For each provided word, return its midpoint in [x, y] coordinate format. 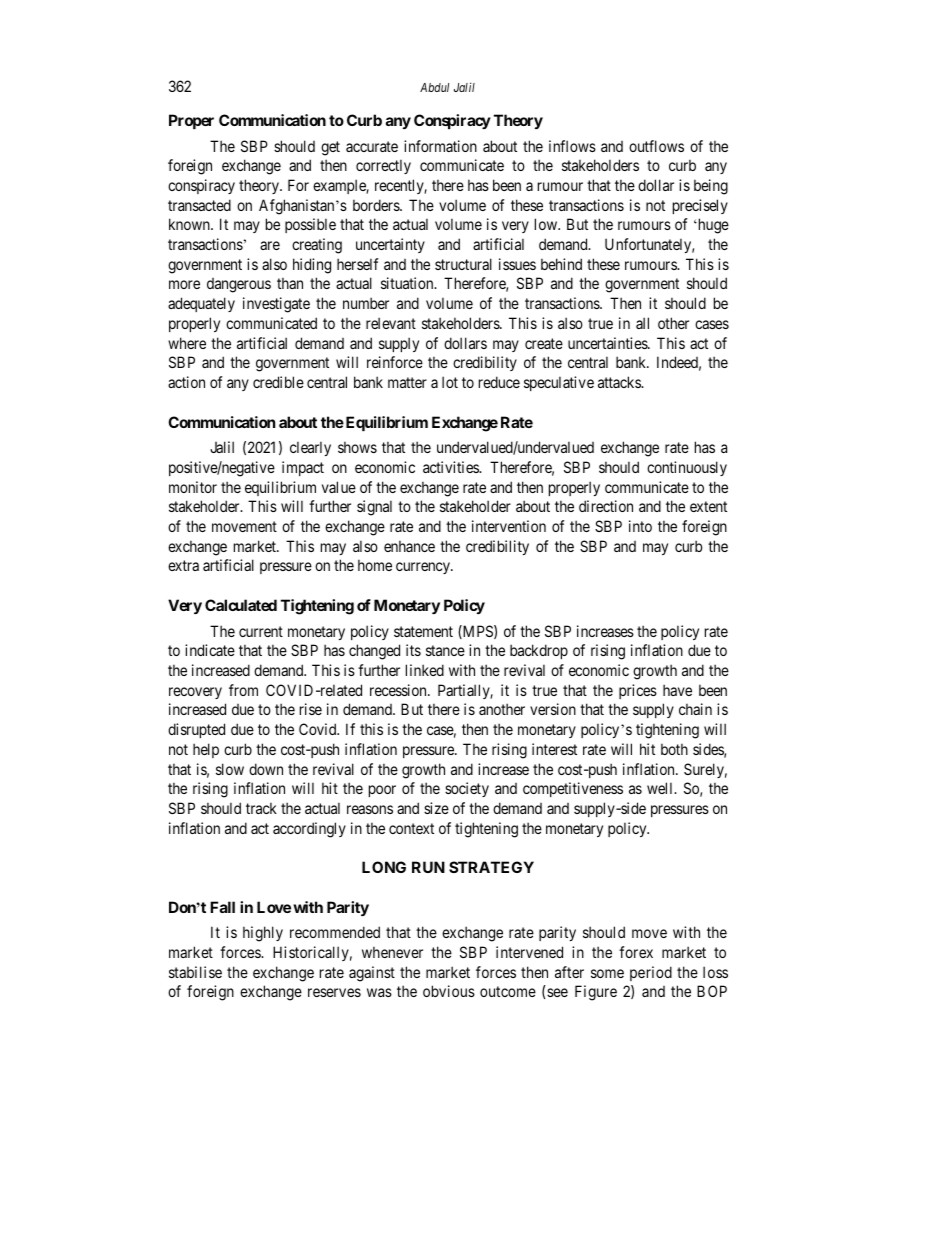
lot [450, 382]
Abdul [434, 87]
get [330, 148]
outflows [656, 146]
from [243, 690]
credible [278, 382]
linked [425, 670]
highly [263, 934]
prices [638, 691]
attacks [620, 382]
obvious [449, 991]
